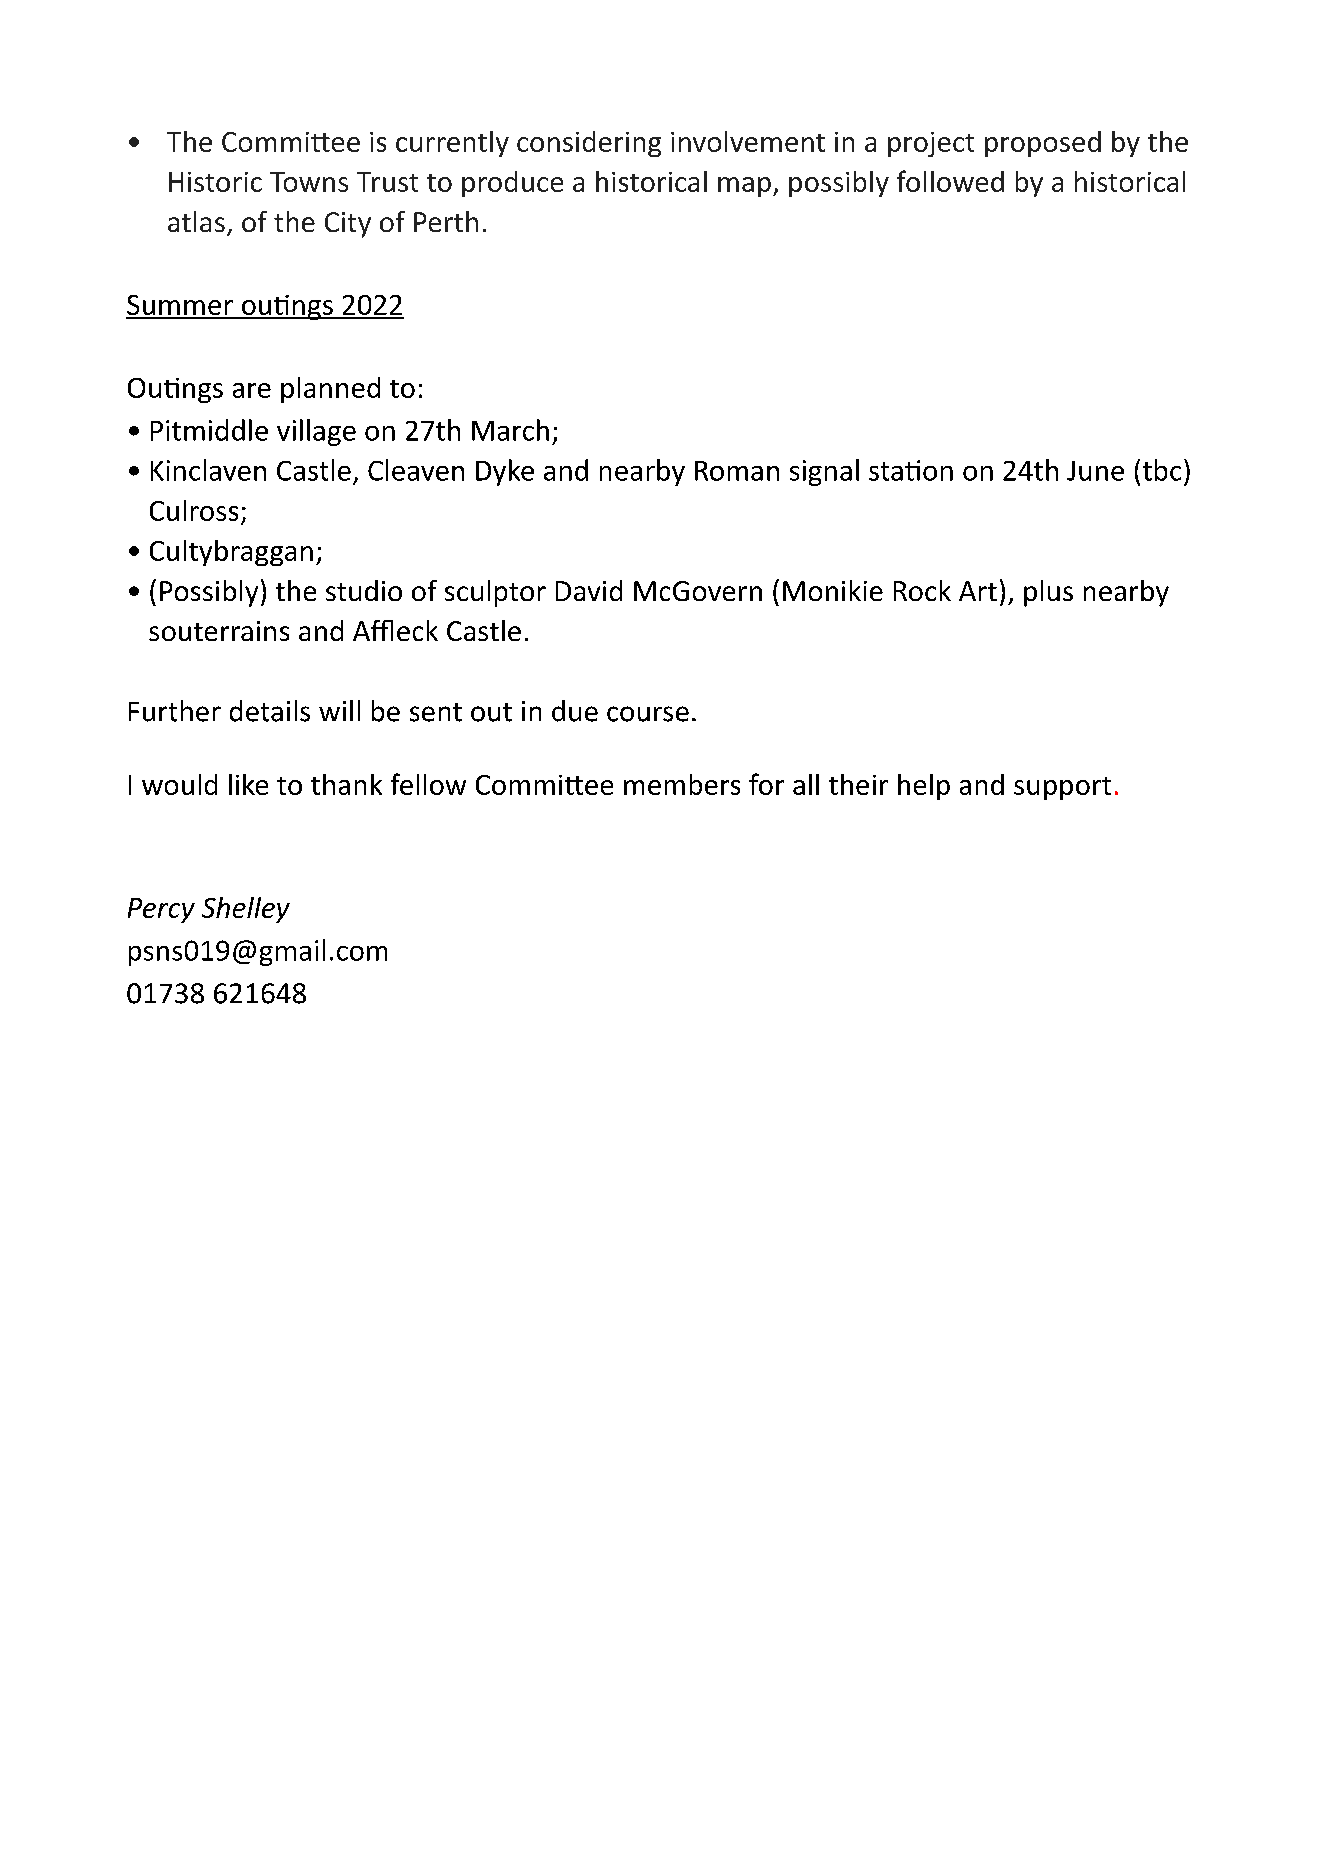  What do you see at coordinates (1043, 144) in the page?
I see `proposed` at bounding box center [1043, 144].
